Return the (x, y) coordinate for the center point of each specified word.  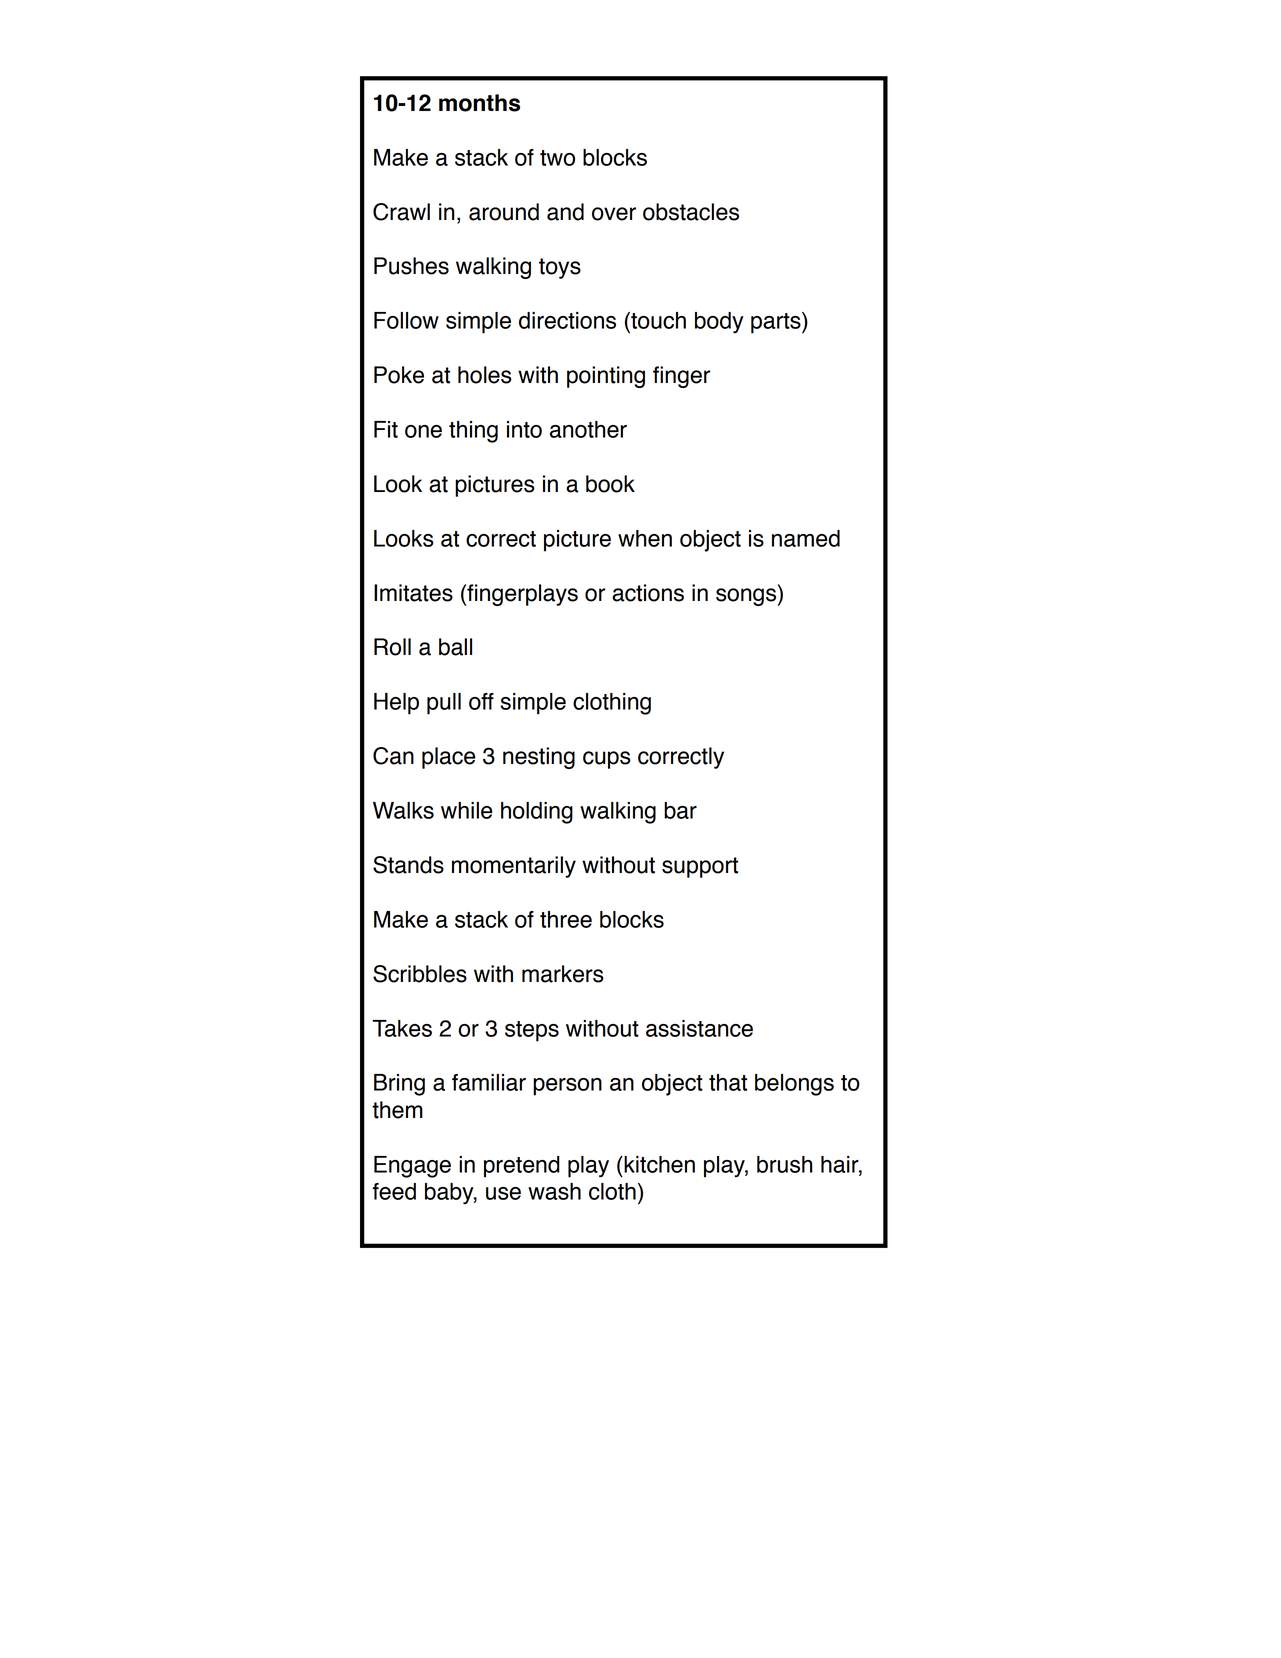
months (479, 103)
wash (554, 1191)
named (806, 538)
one (423, 431)
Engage (412, 1167)
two (557, 158)
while (466, 810)
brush (785, 1164)
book (610, 484)
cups (607, 760)
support (700, 867)
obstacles (691, 212)
